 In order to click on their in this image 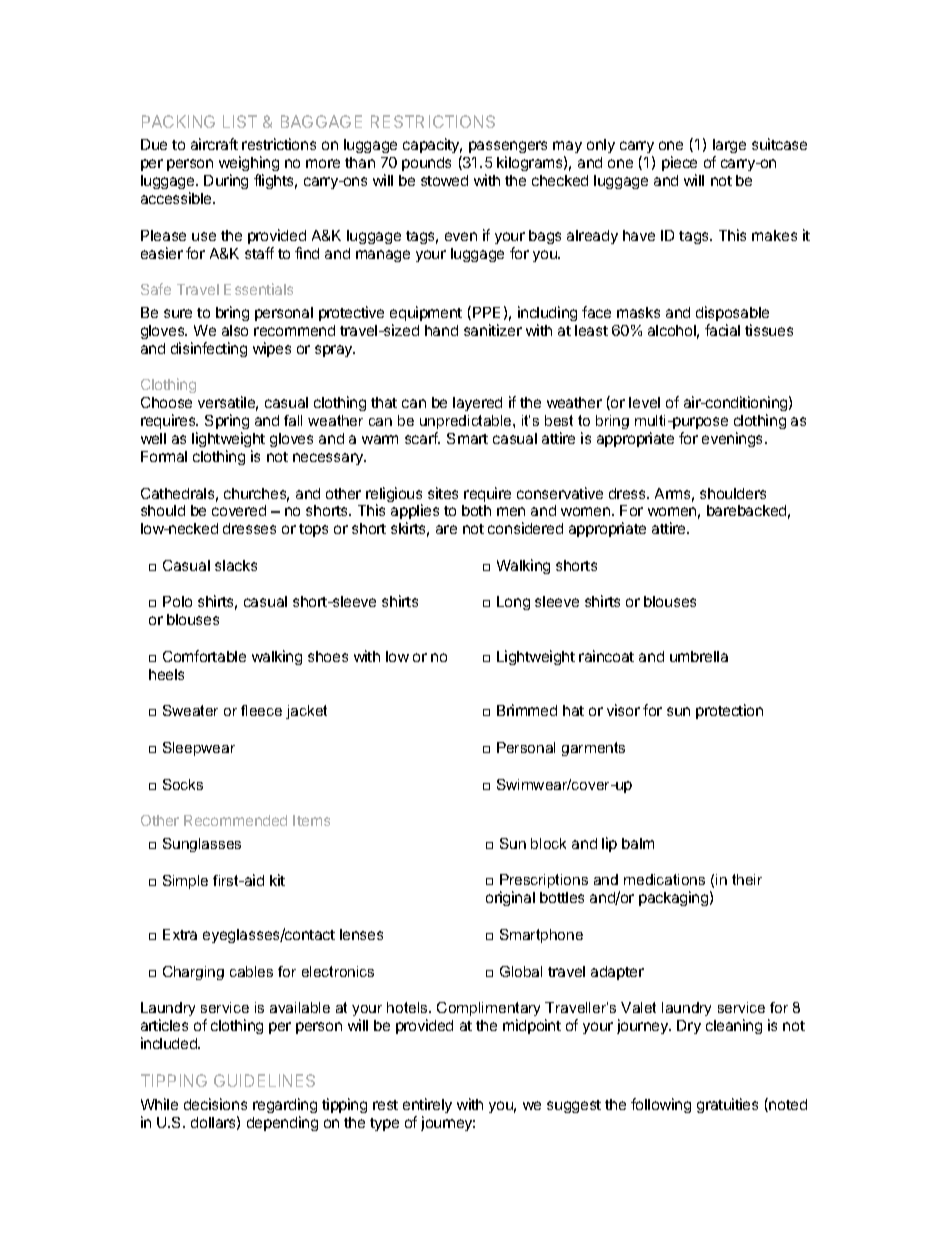, I will do `click(747, 879)`.
